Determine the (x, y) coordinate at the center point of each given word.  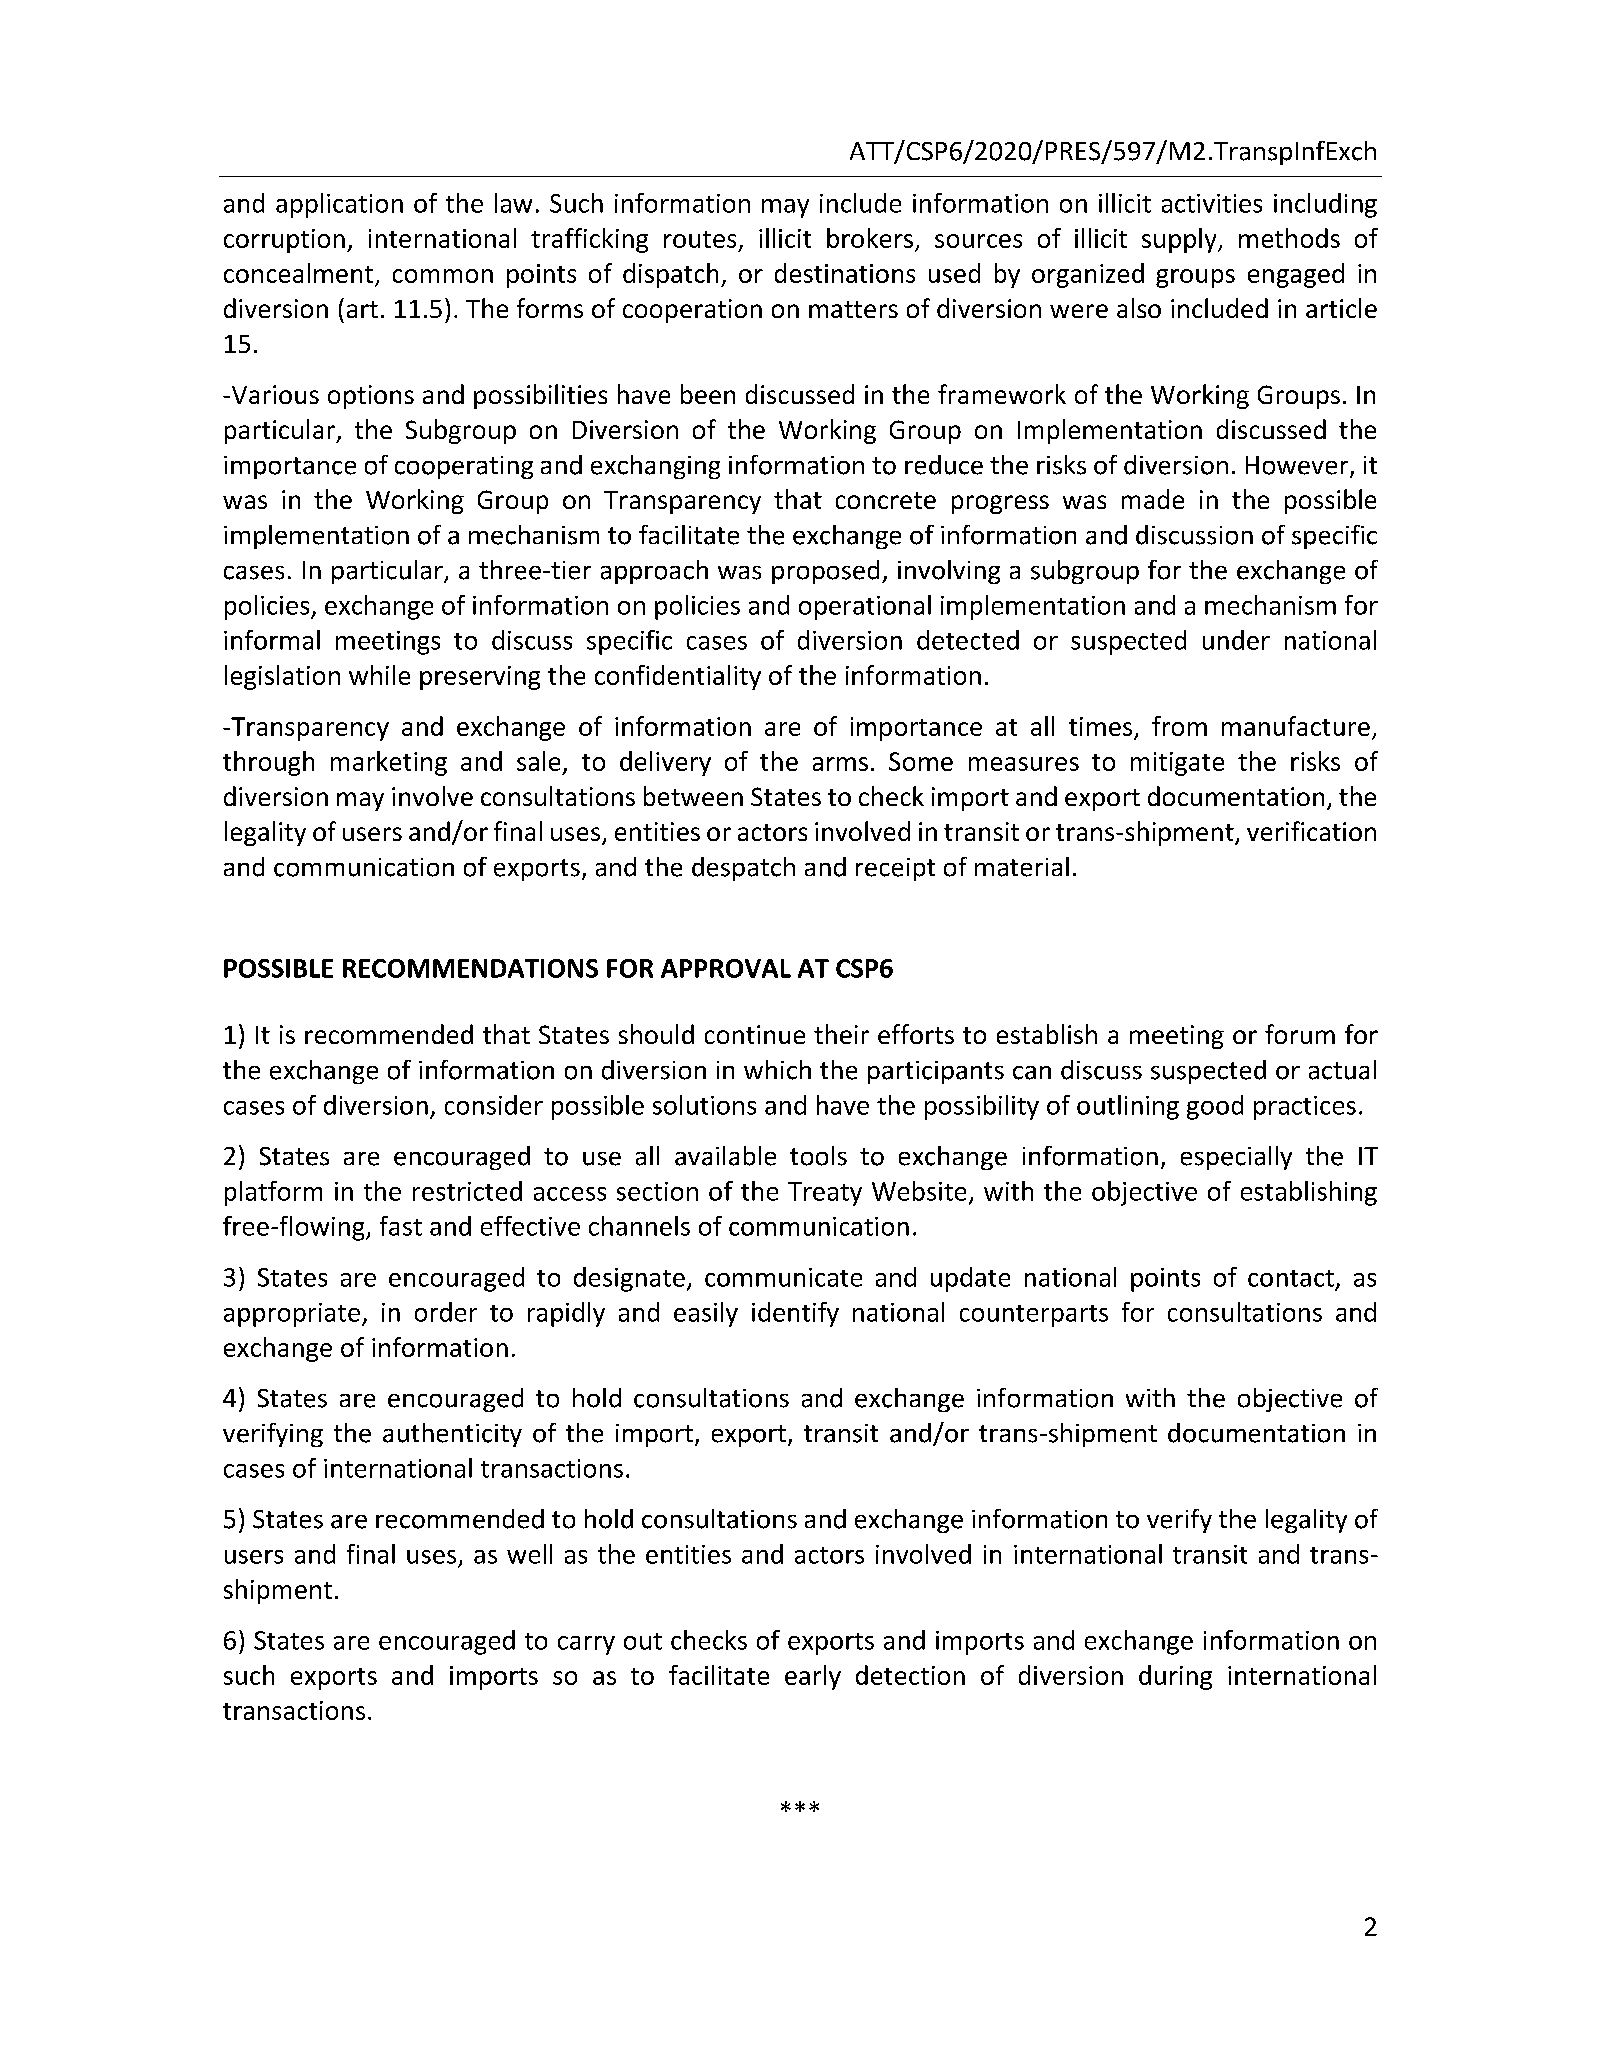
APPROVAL (726, 968)
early (813, 1677)
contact (1291, 1278)
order (446, 1312)
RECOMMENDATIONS (470, 968)
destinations (845, 273)
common (443, 276)
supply (1180, 240)
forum (1300, 1034)
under (1236, 640)
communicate (783, 1277)
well (529, 1554)
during (1175, 1677)
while (379, 675)
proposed (825, 572)
